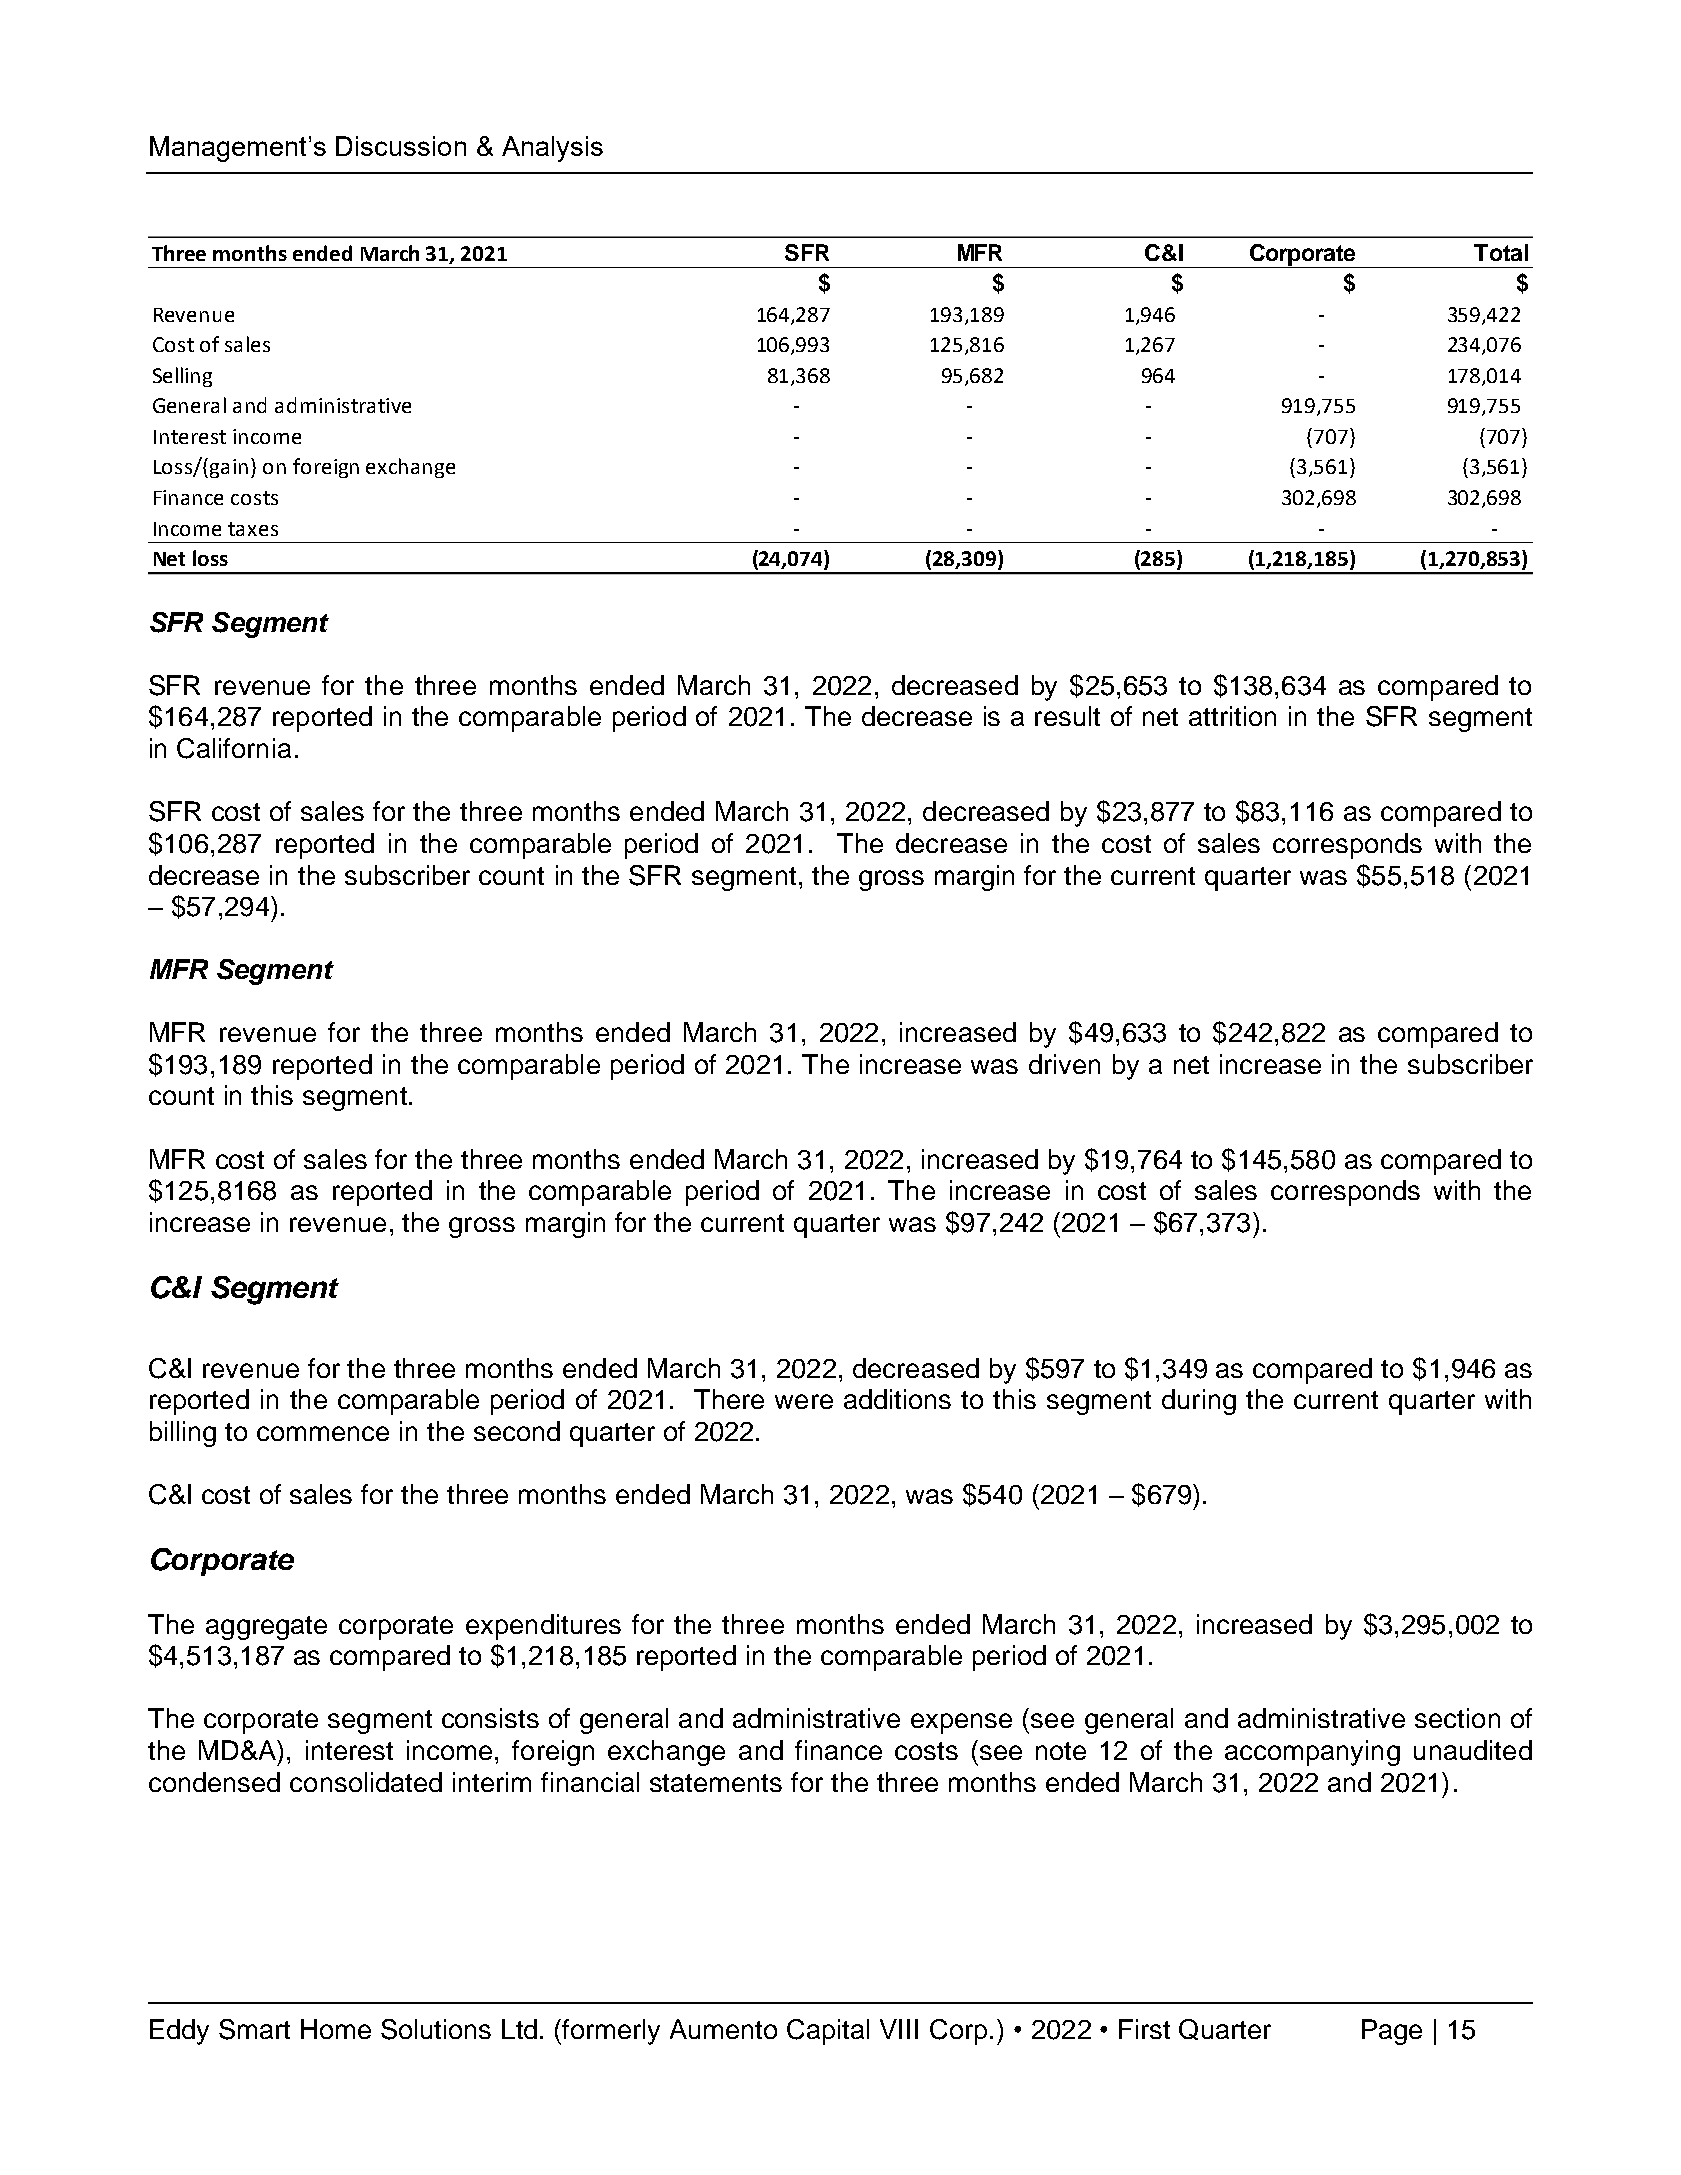 The height and width of the screenshot is (2175, 1681). I want to click on Total, so click(1501, 252).
